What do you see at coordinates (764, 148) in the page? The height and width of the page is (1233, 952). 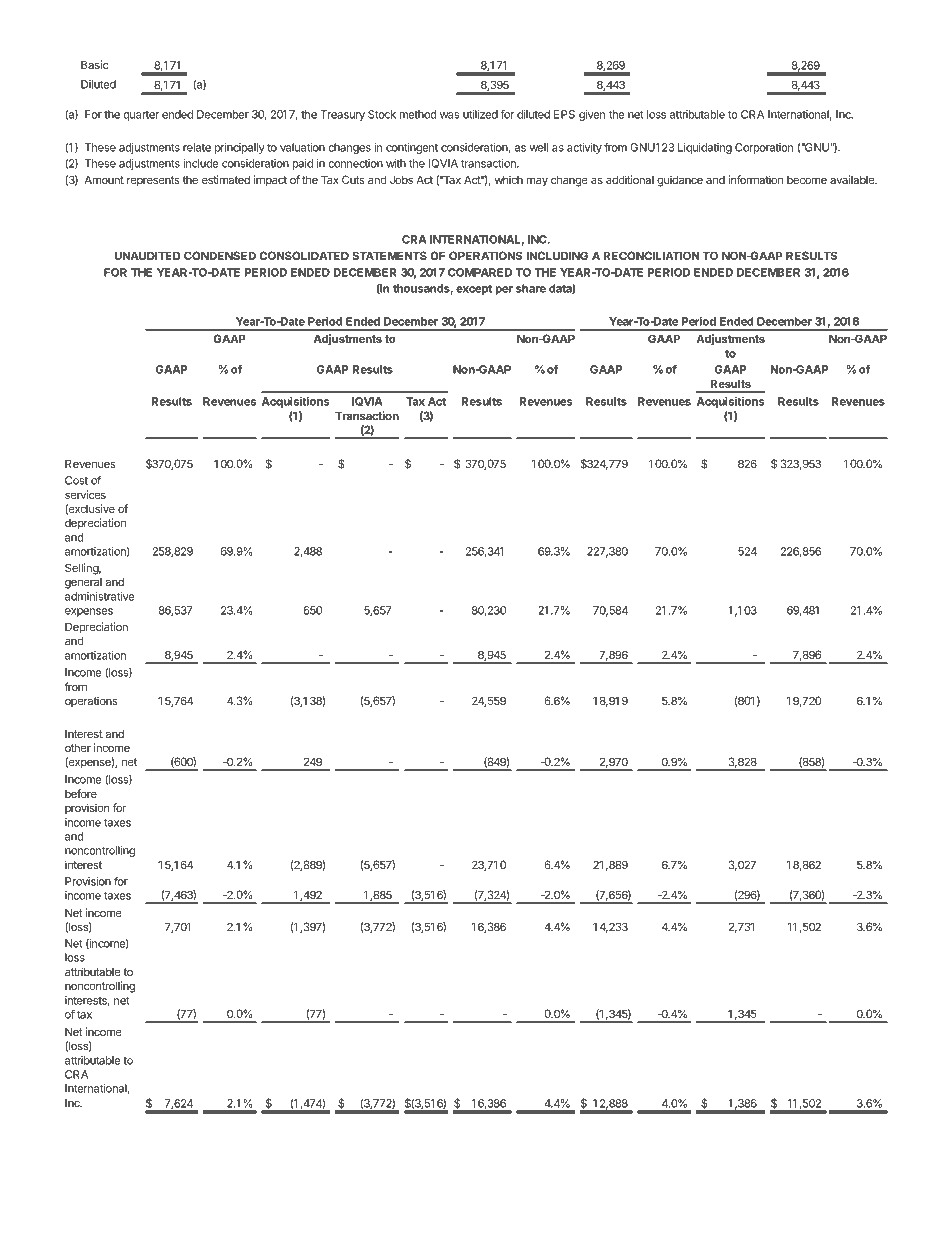 I see `Corporation` at bounding box center [764, 148].
